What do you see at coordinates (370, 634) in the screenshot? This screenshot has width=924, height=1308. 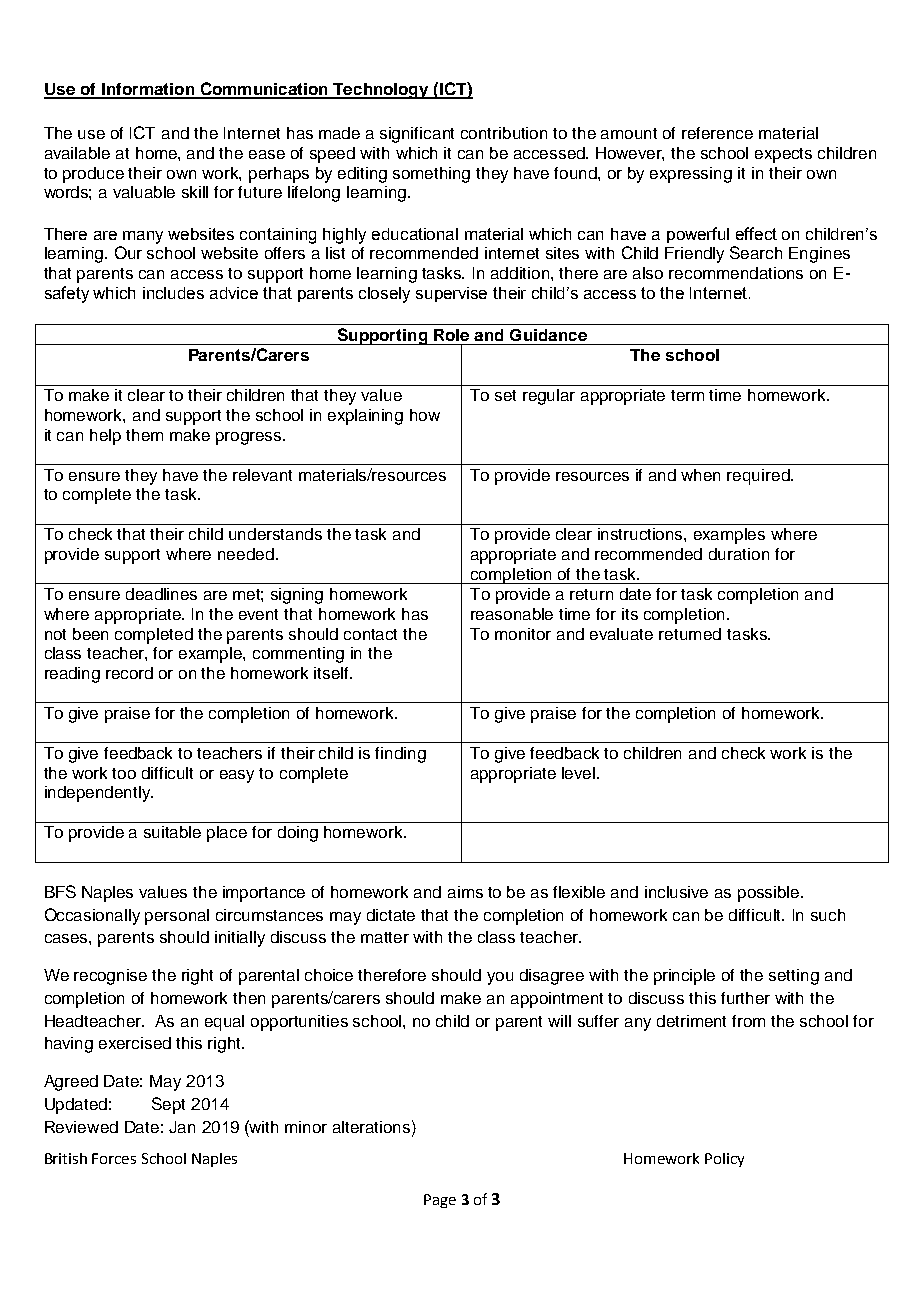 I see `contact` at bounding box center [370, 634].
